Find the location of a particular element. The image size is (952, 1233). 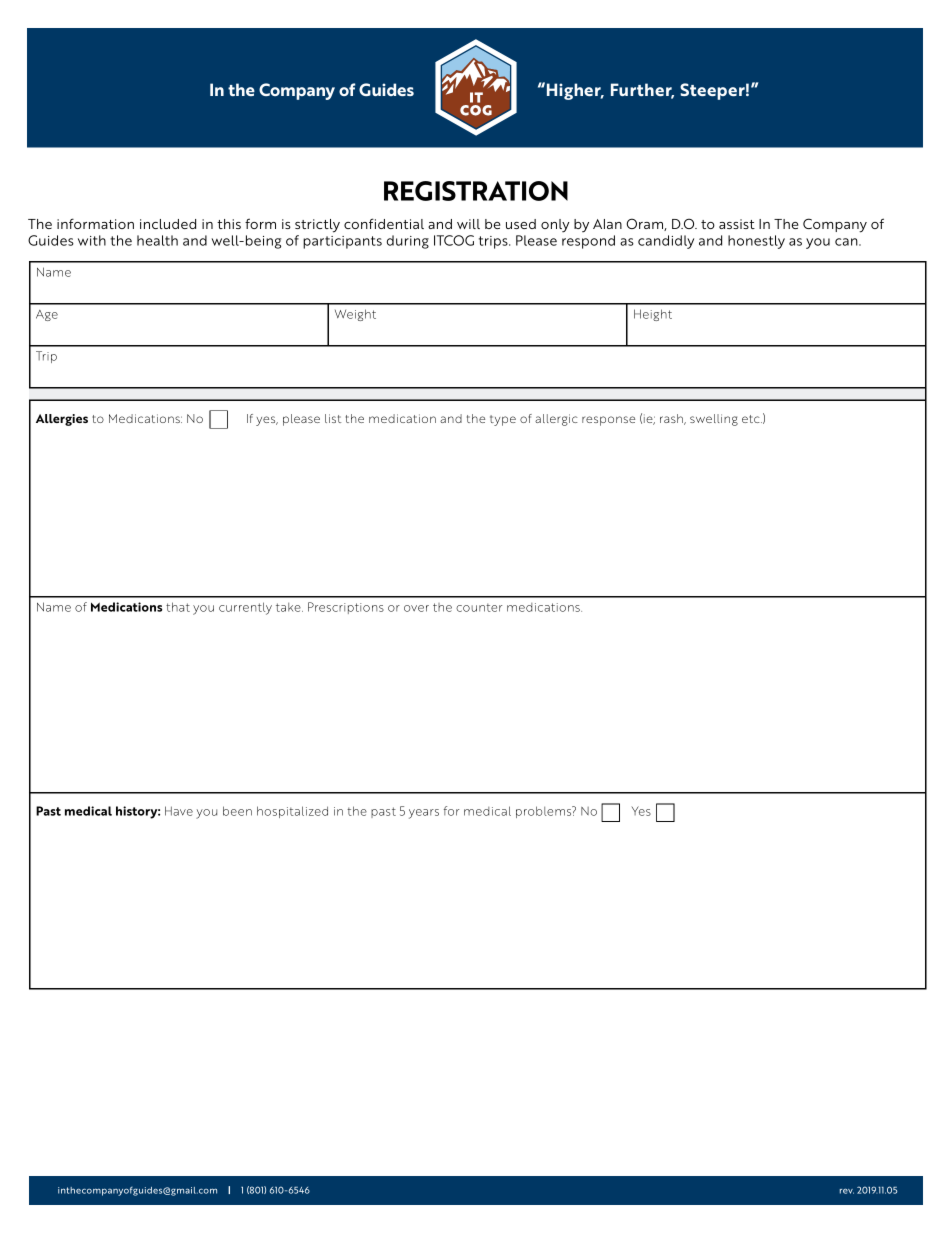

will is located at coordinates (468, 224).
